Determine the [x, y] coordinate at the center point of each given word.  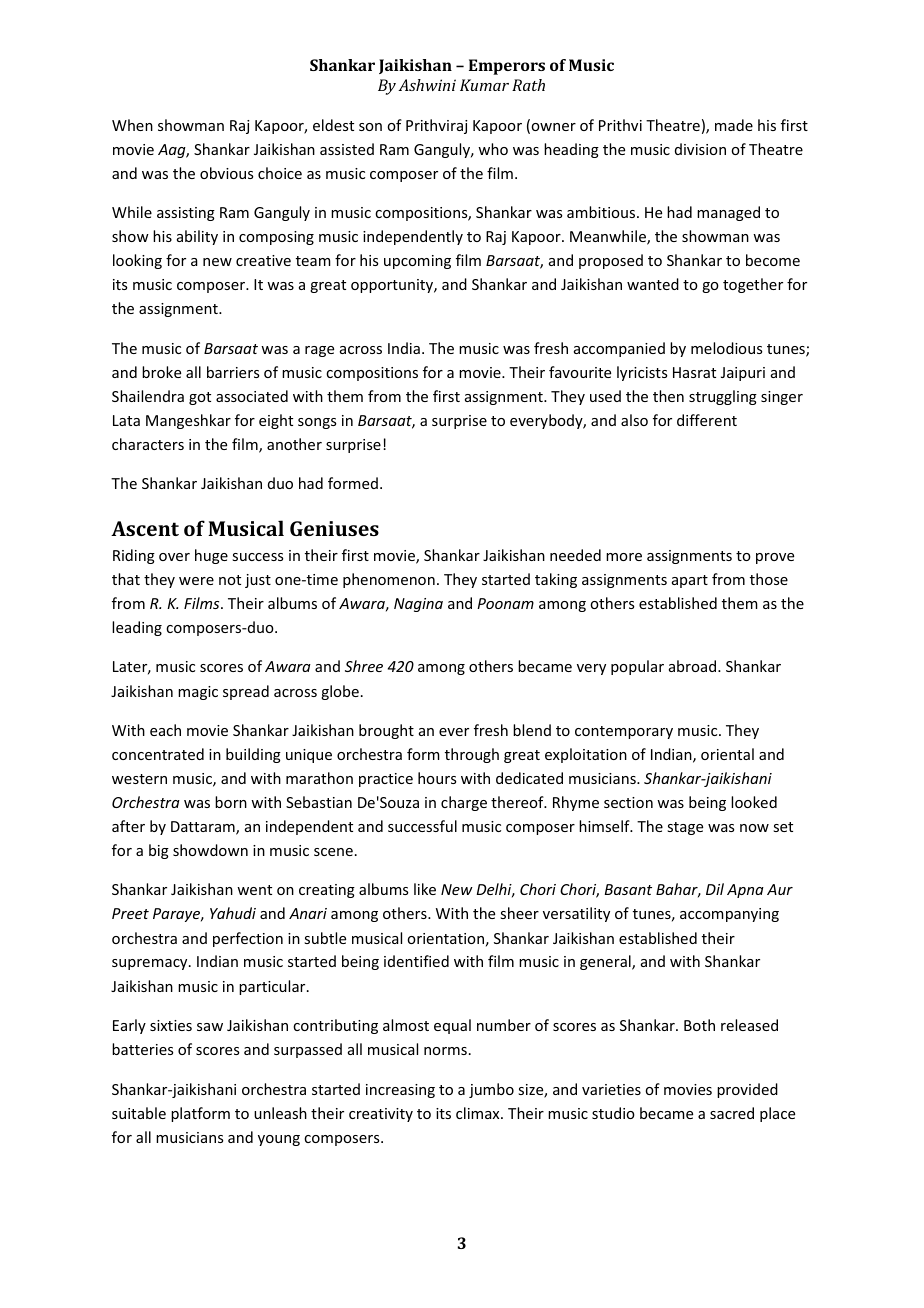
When [132, 125]
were [196, 581]
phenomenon [389, 580]
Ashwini [427, 85]
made [734, 125]
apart [690, 581]
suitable [139, 1113]
